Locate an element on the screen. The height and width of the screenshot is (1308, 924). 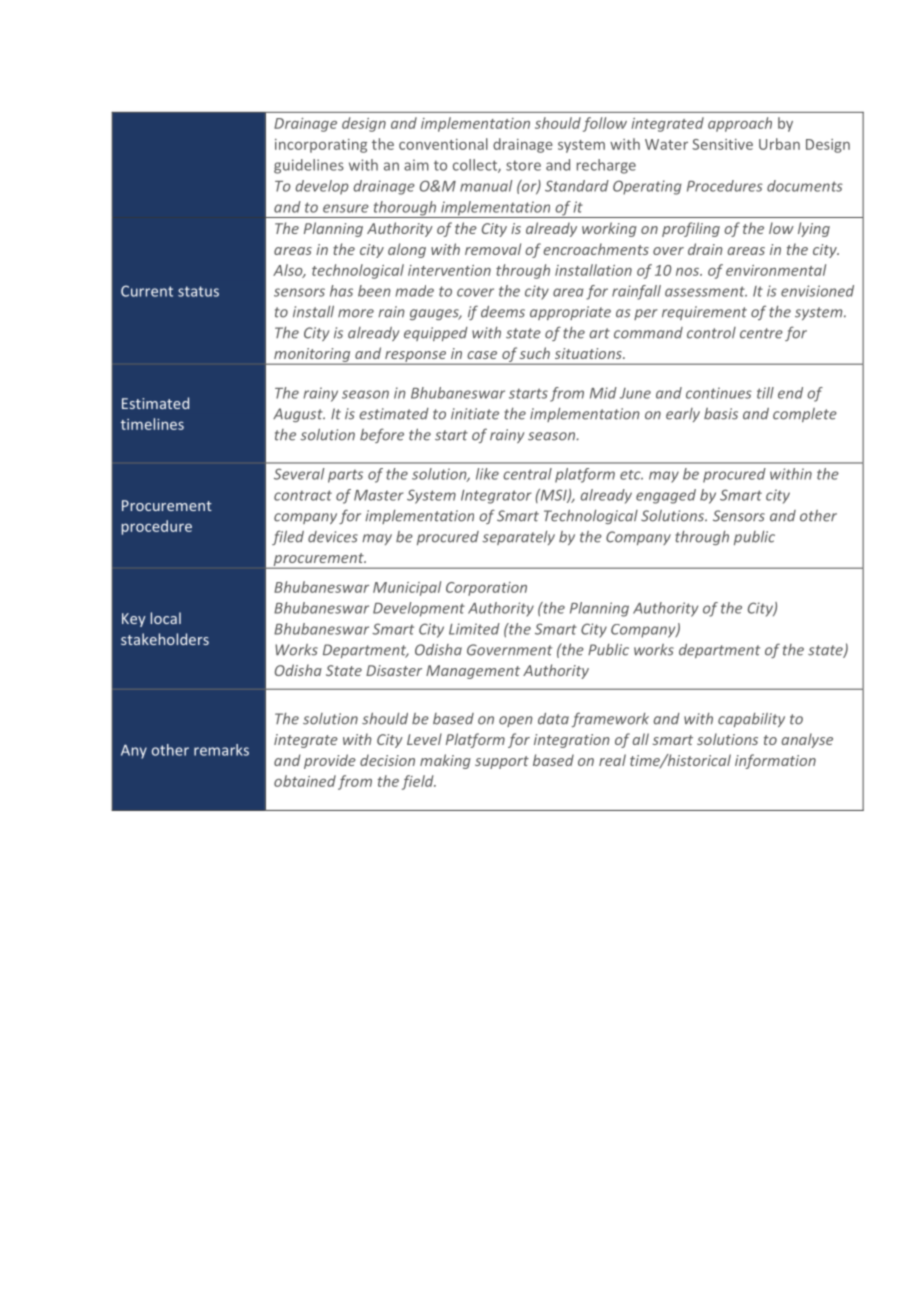
guidelines is located at coordinates (309, 166).
